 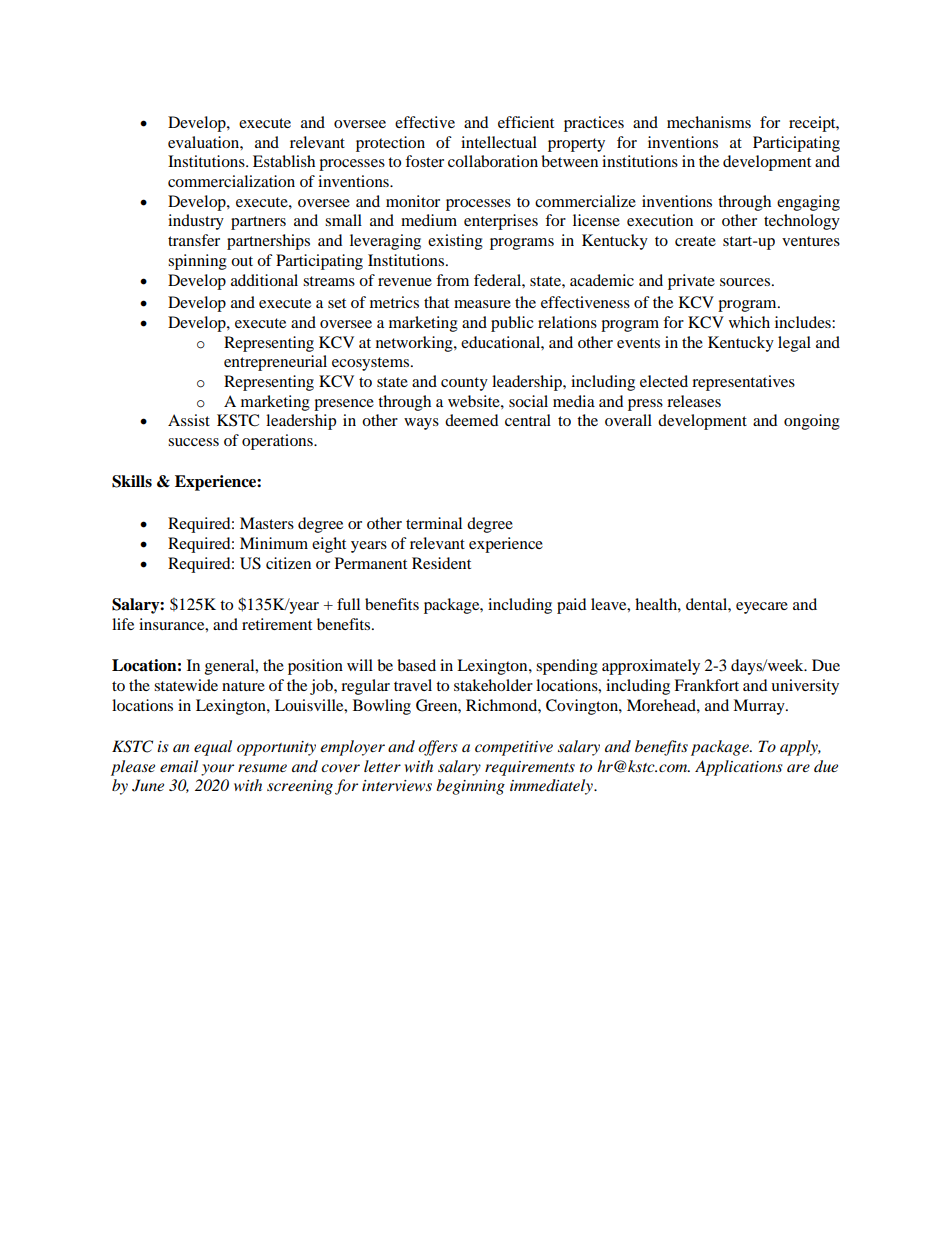 I want to click on intellectual, so click(x=499, y=142).
